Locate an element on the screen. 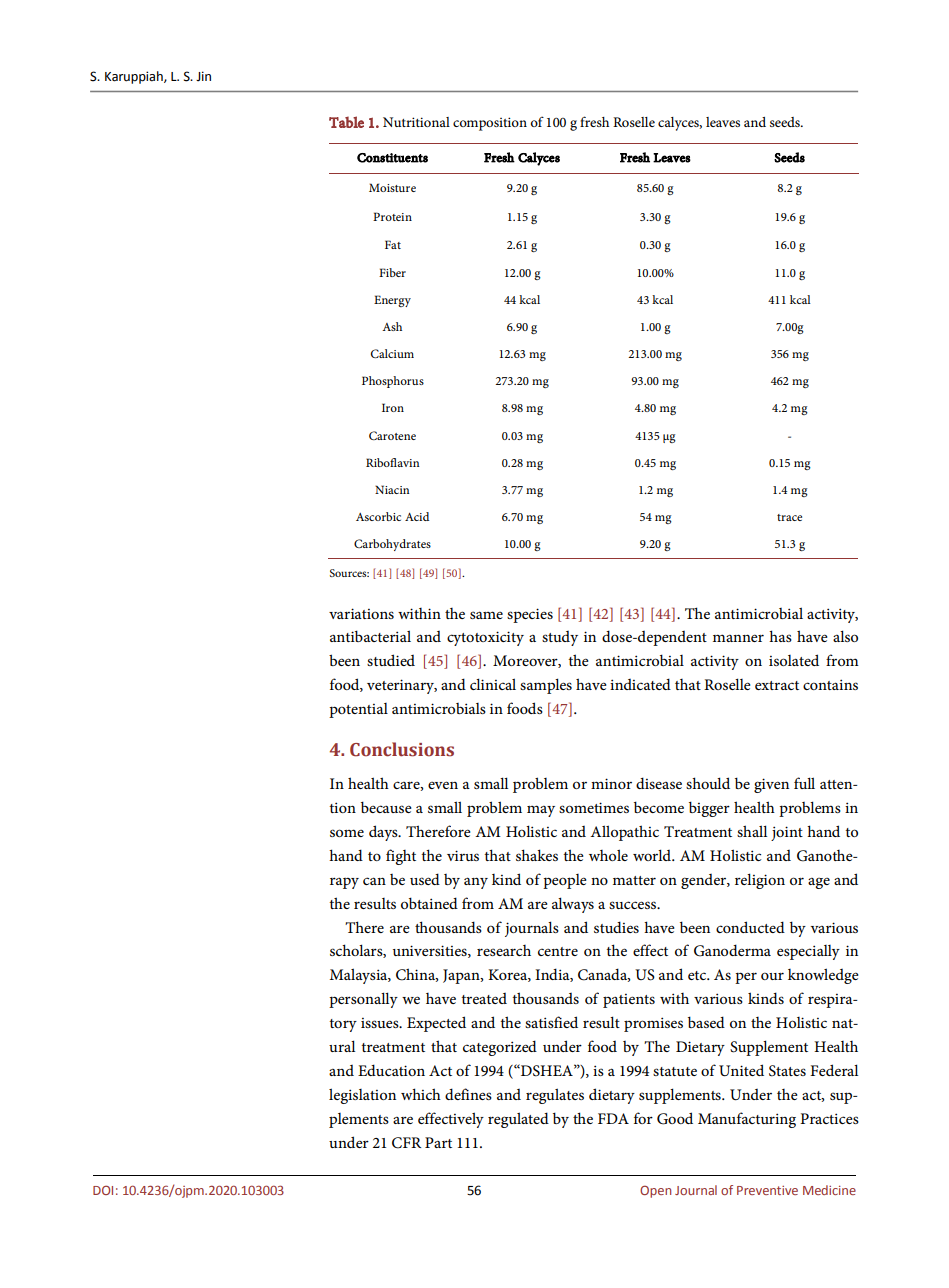 The width and height of the screenshot is (949, 1288). manner is located at coordinates (738, 638).
